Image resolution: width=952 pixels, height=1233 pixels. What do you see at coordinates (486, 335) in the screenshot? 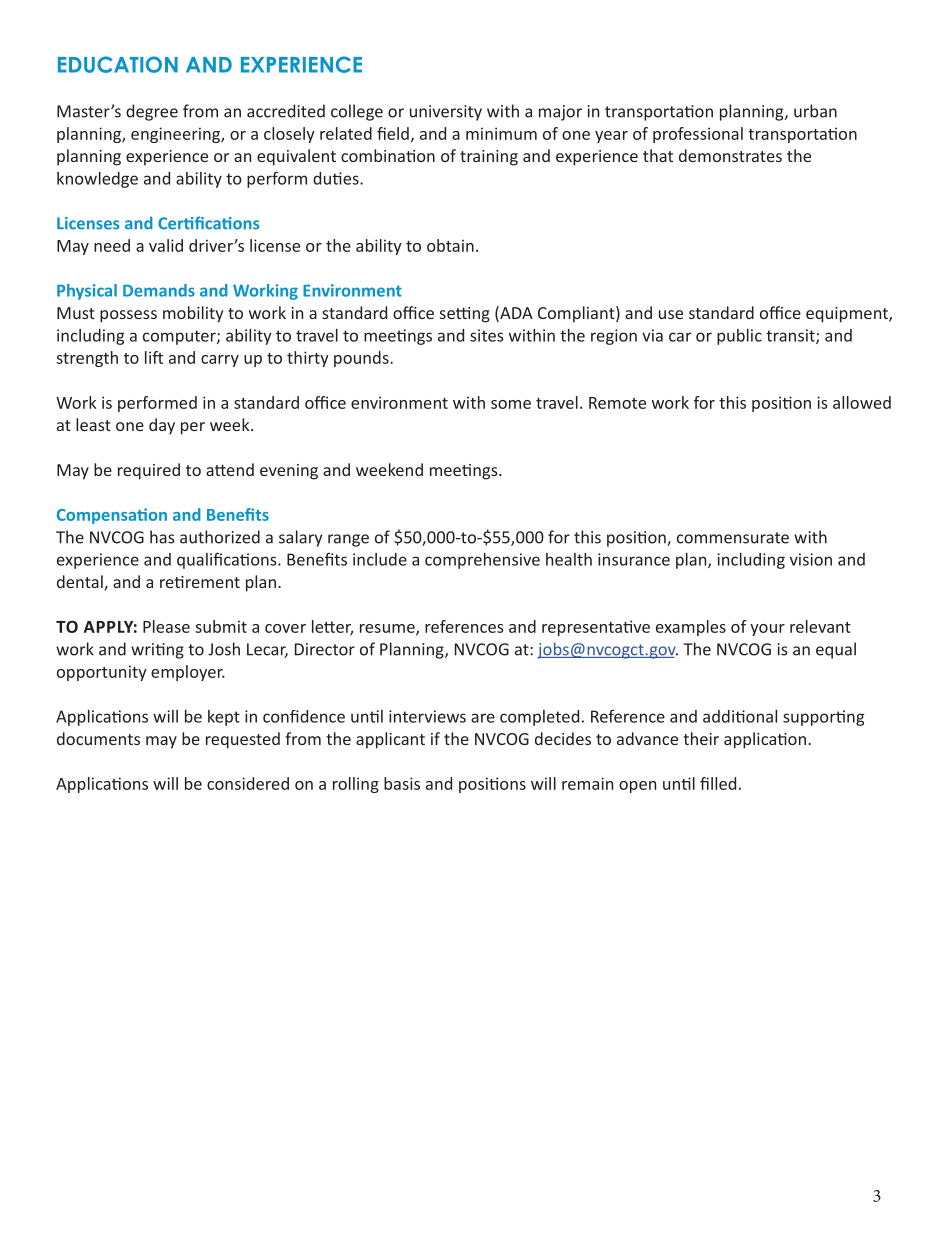
I see `sites` at bounding box center [486, 335].
